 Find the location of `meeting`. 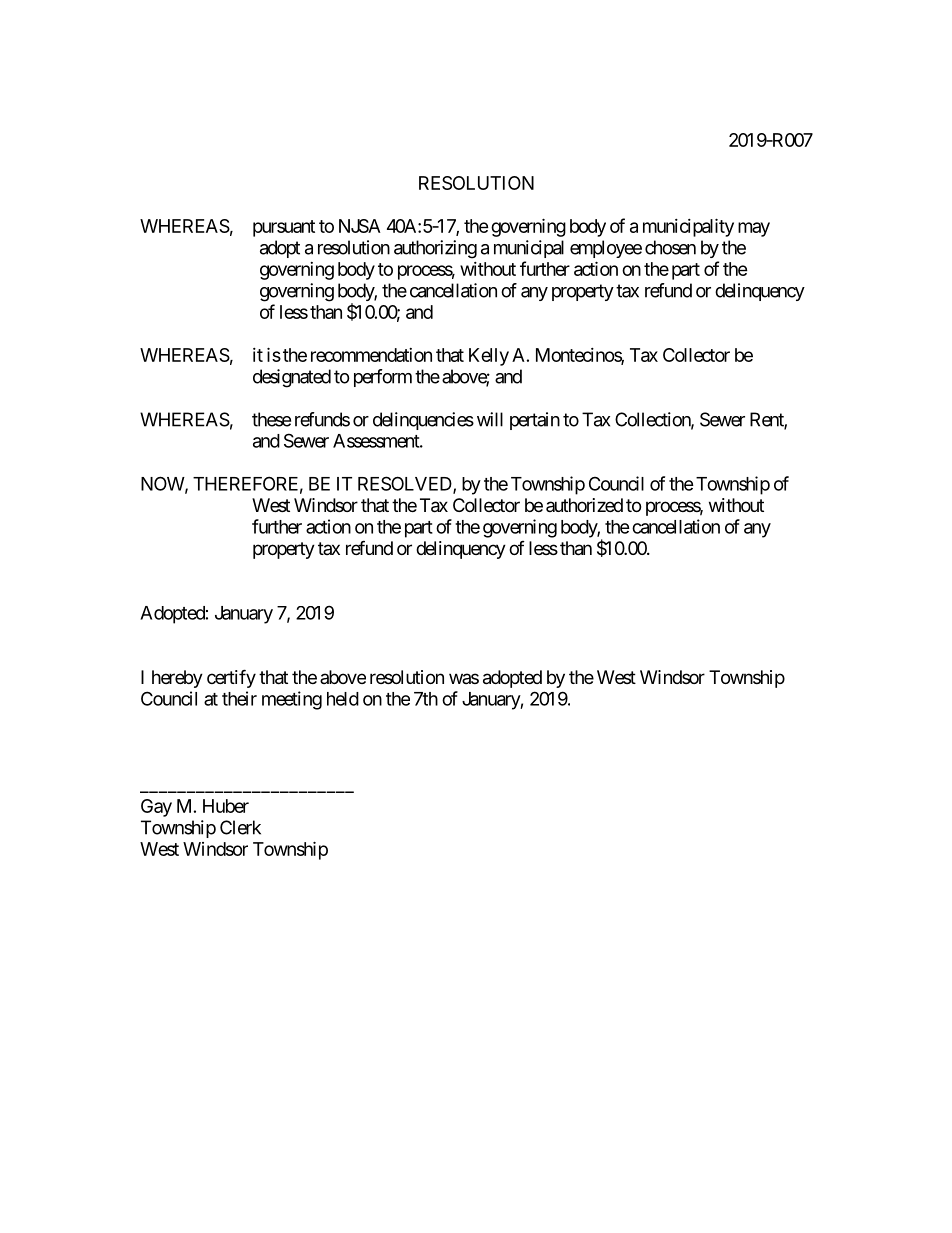

meeting is located at coordinates (292, 700).
